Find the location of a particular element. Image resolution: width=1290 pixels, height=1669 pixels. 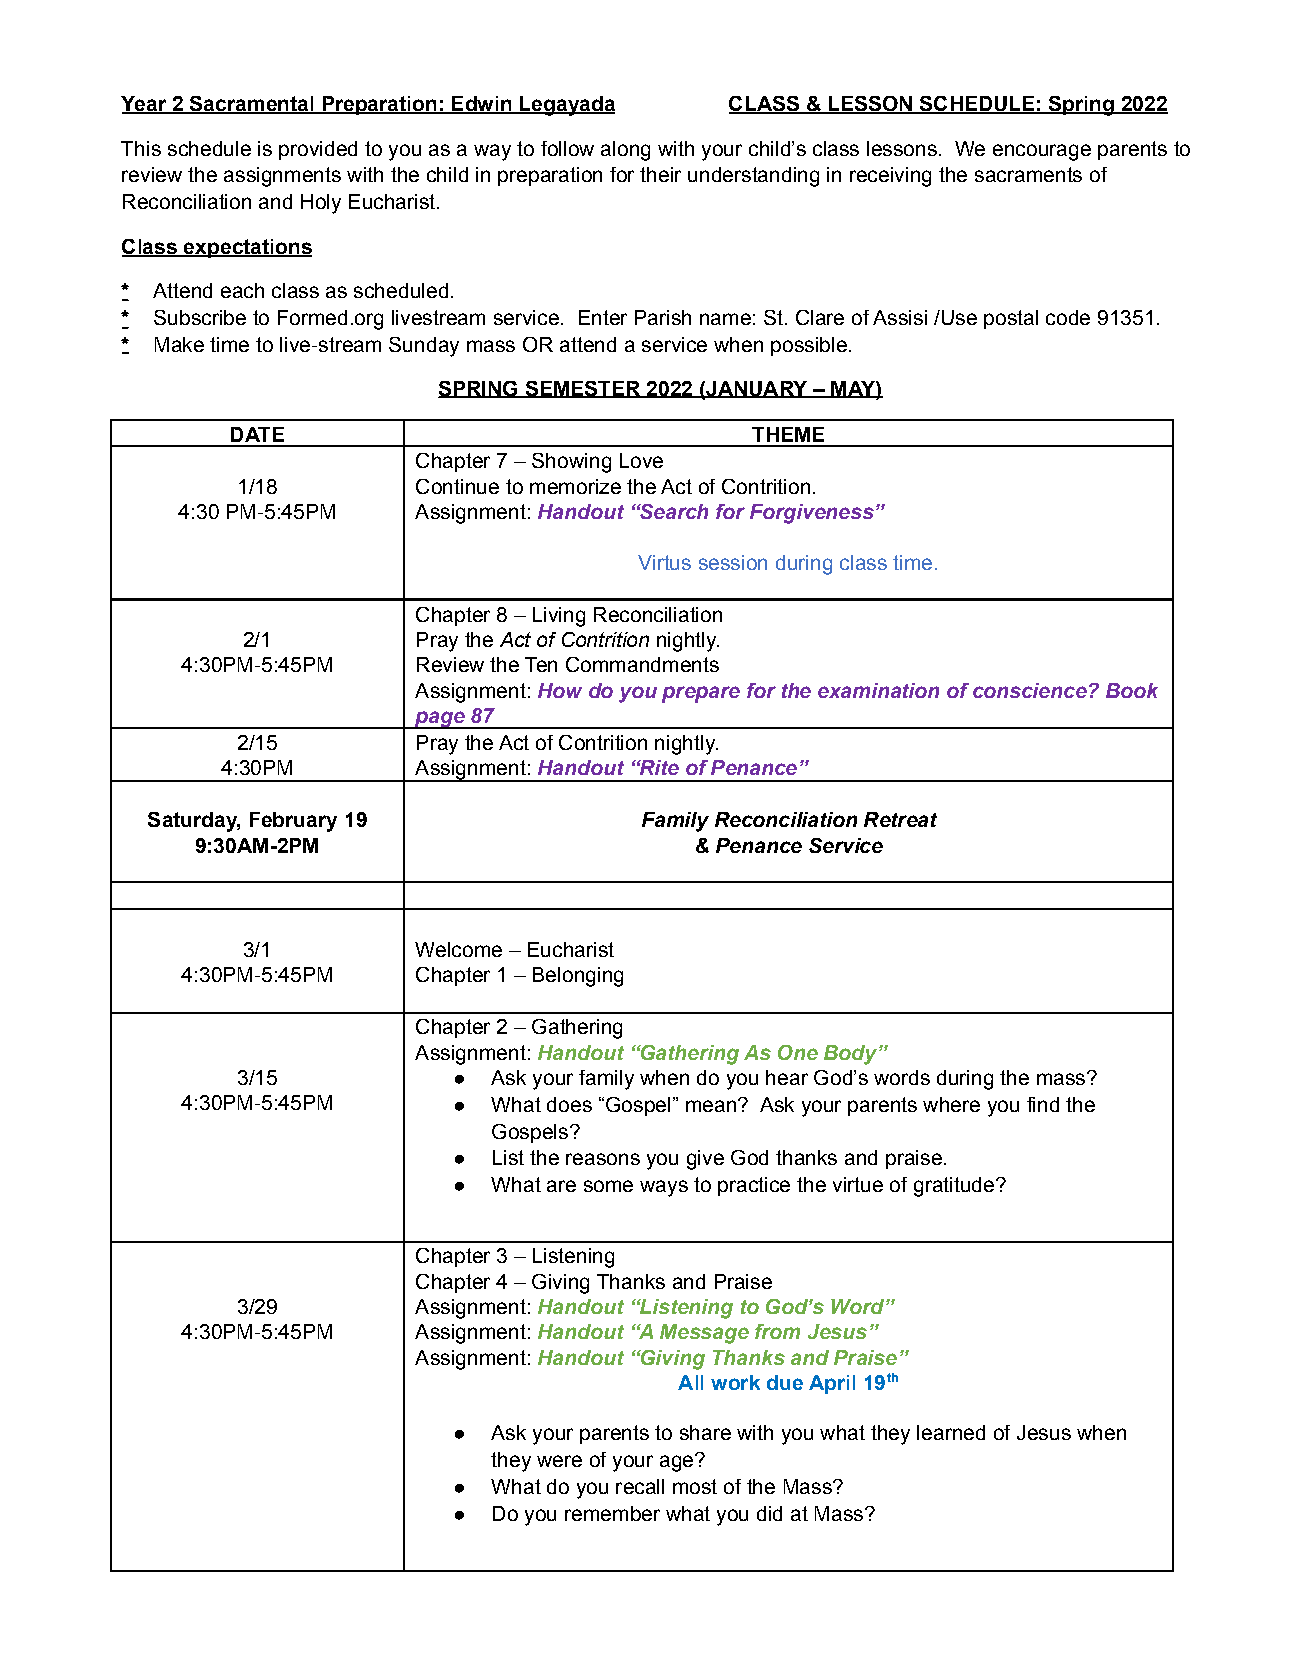

provided is located at coordinates (318, 150).
